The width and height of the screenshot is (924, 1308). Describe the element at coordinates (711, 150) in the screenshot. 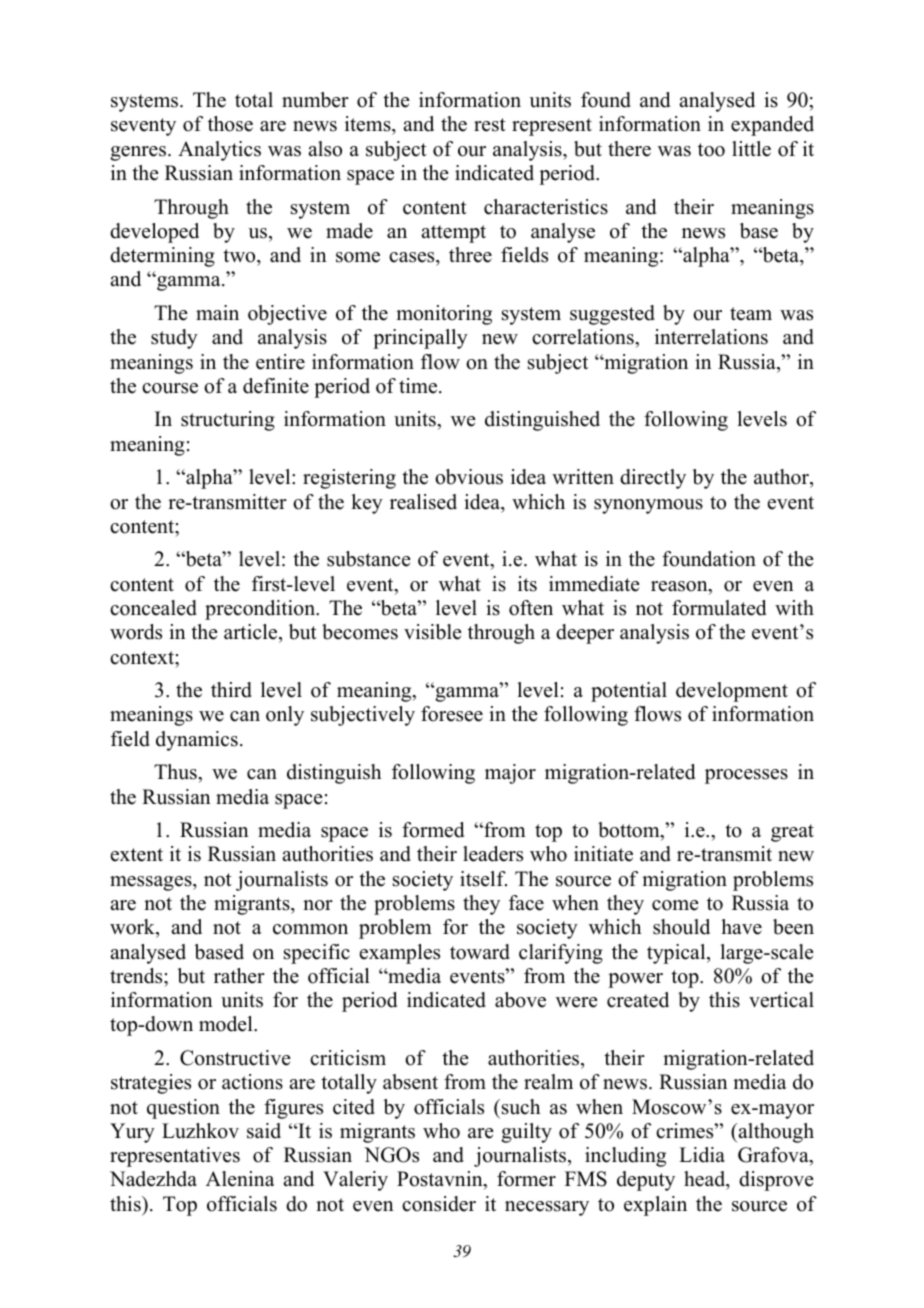

I see `too` at that location.
